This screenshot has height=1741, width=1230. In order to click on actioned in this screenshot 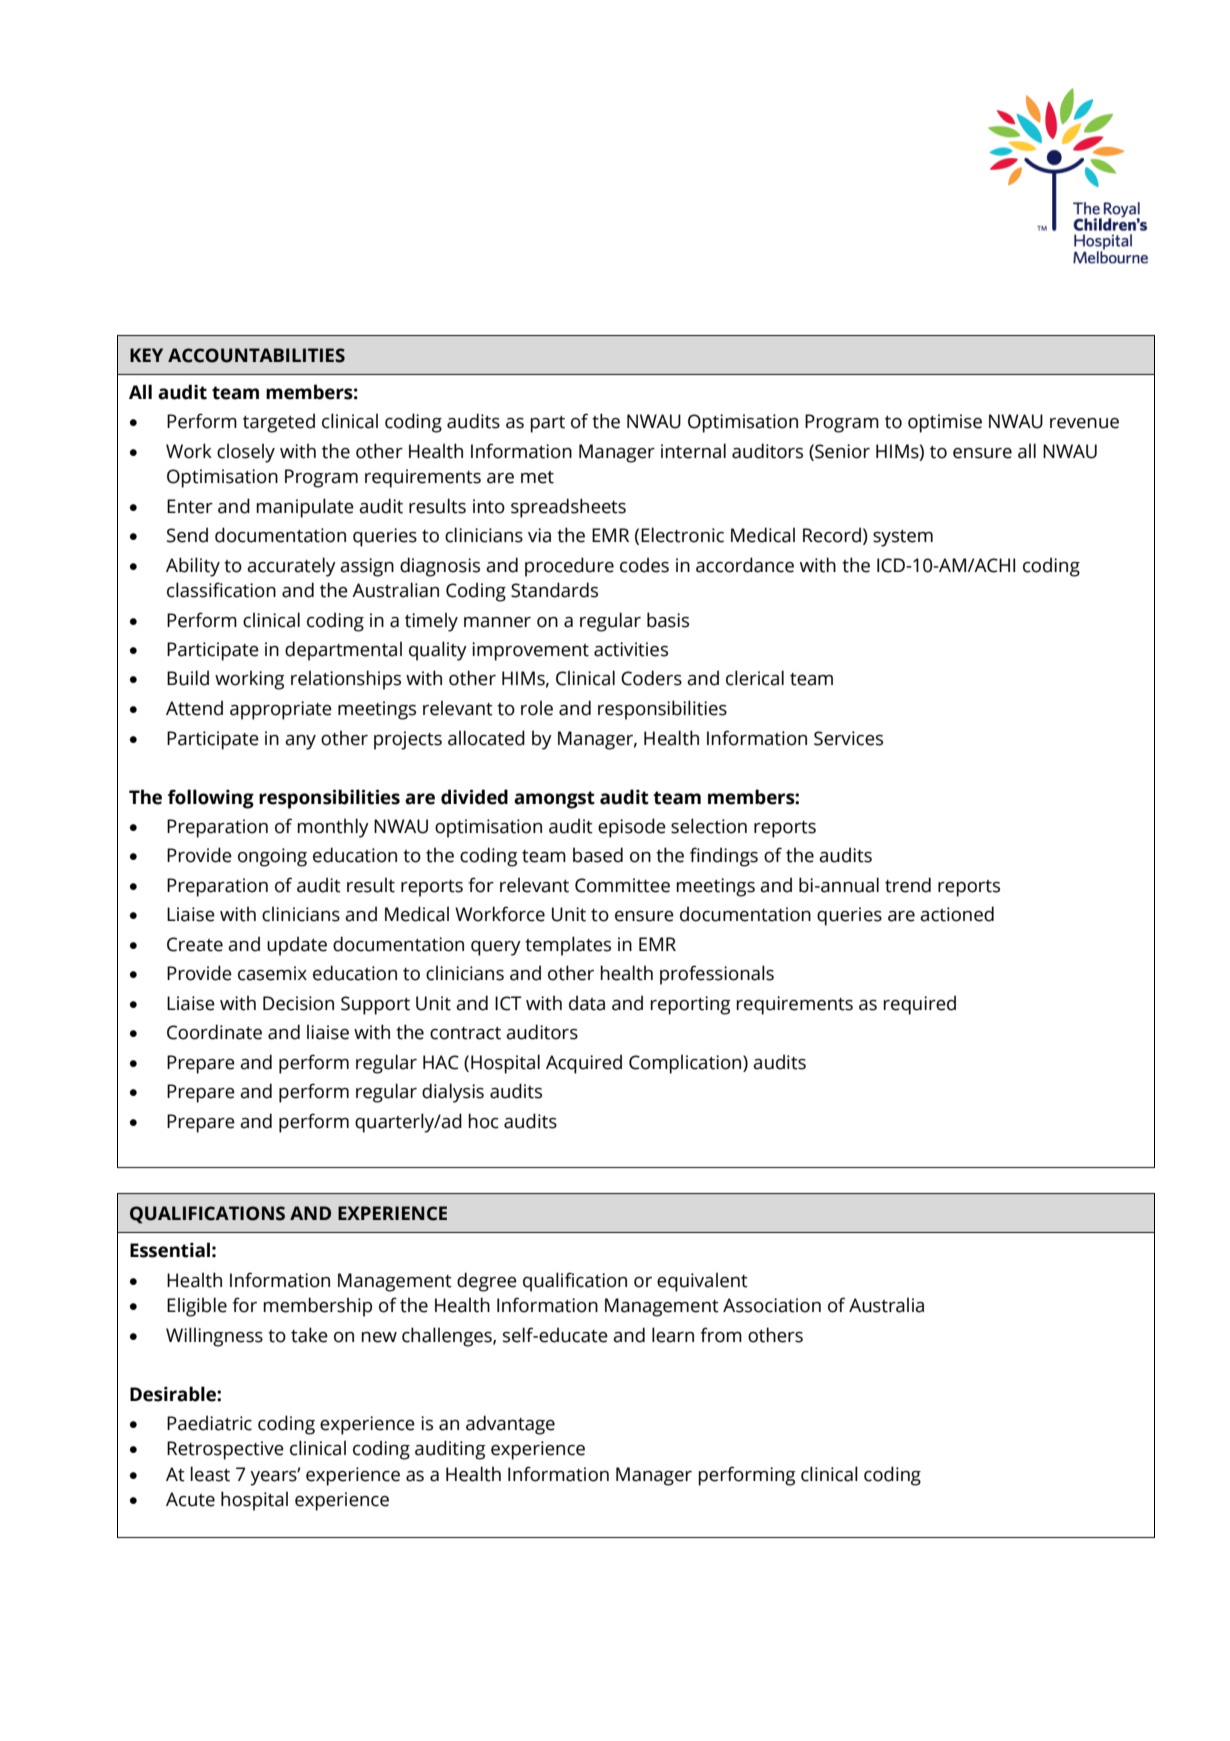, I will do `click(957, 914)`.
